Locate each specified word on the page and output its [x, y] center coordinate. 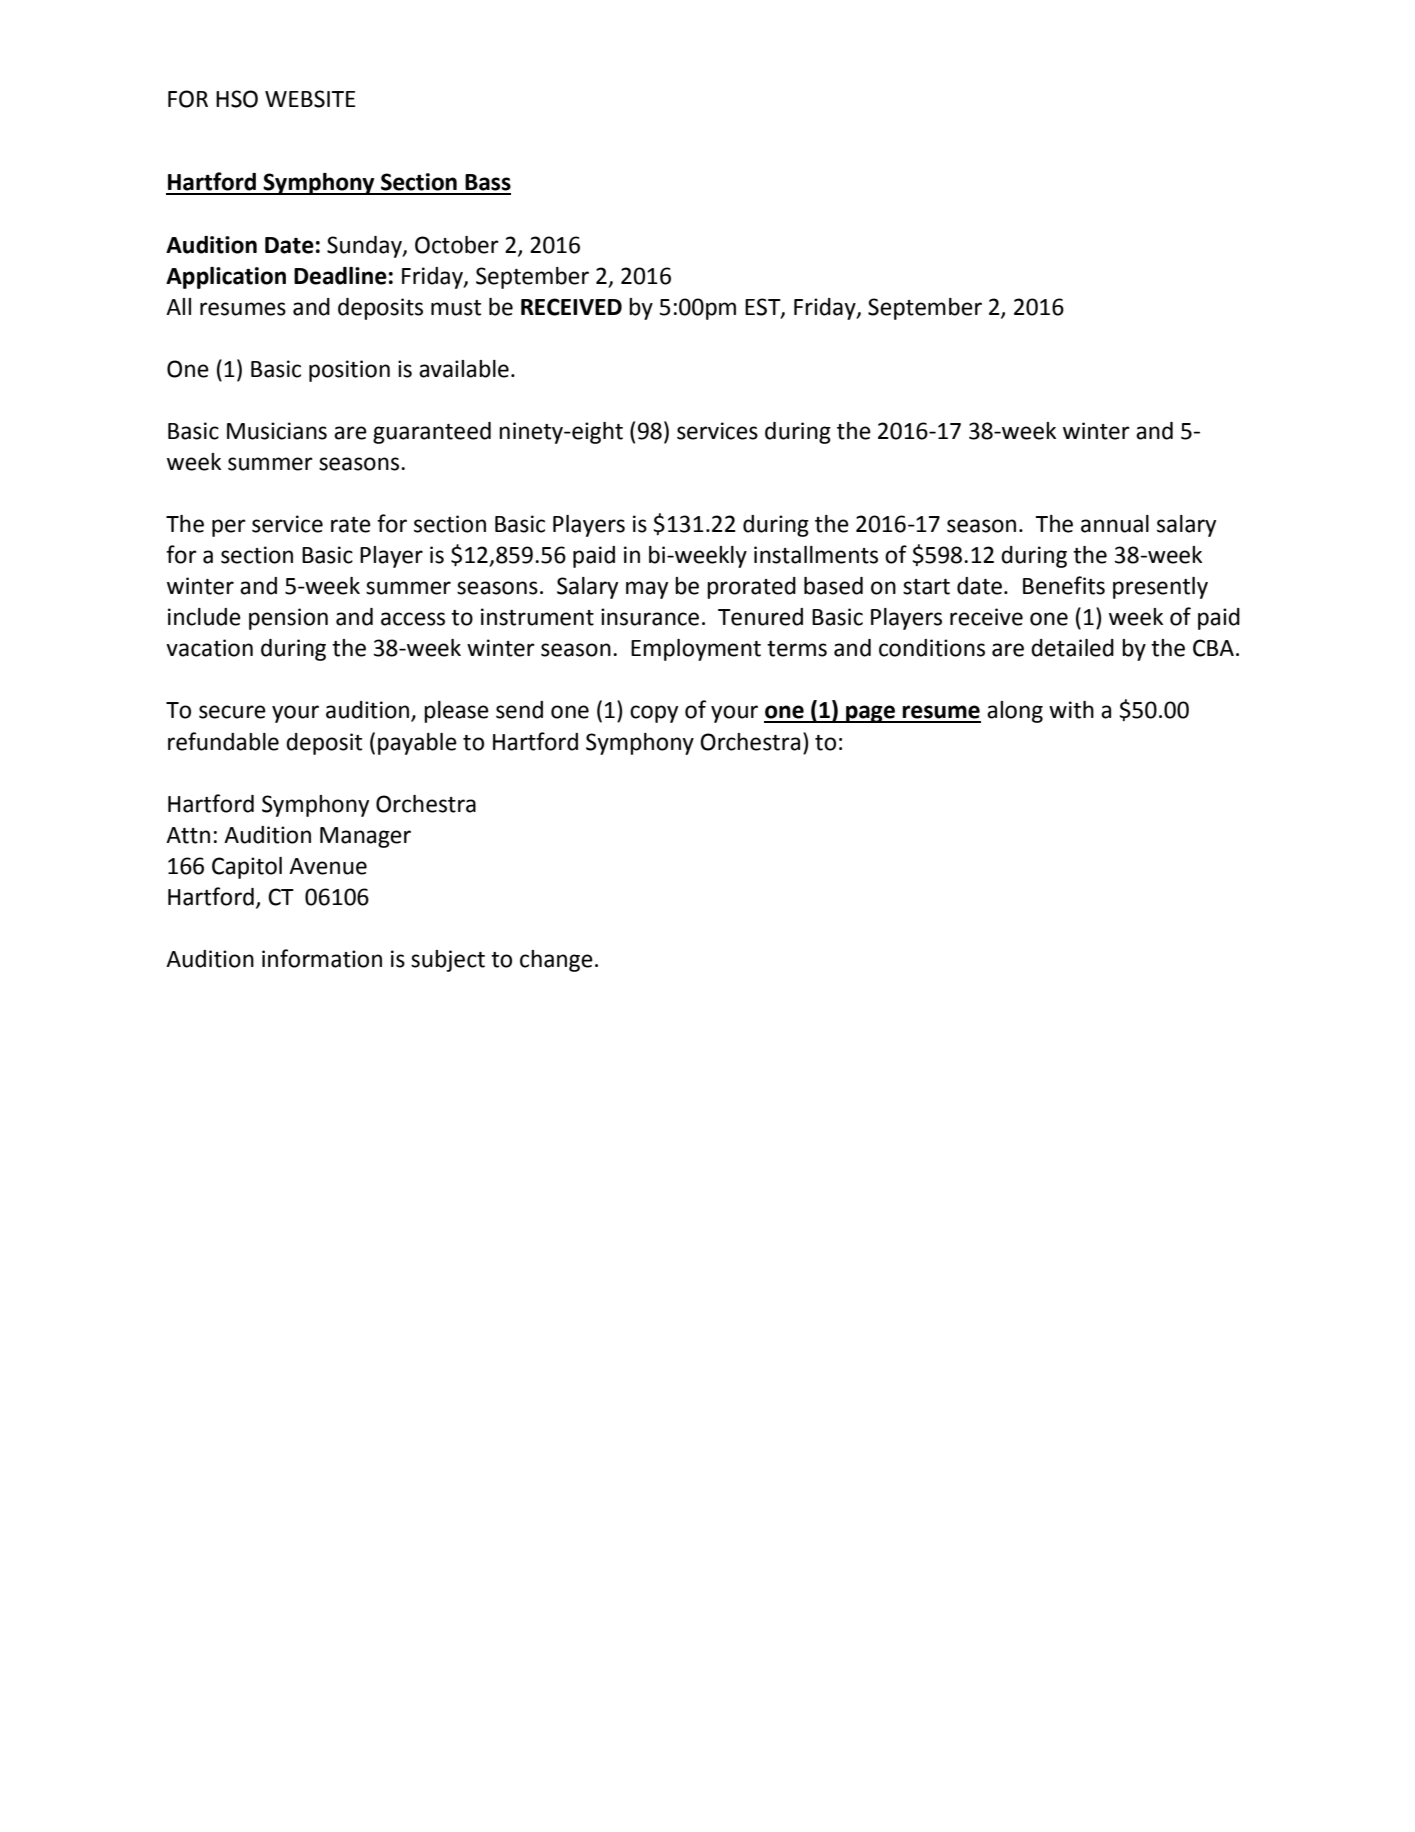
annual [1115, 524]
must [456, 308]
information [322, 958]
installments [816, 555]
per [229, 528]
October [457, 245]
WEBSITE [310, 99]
